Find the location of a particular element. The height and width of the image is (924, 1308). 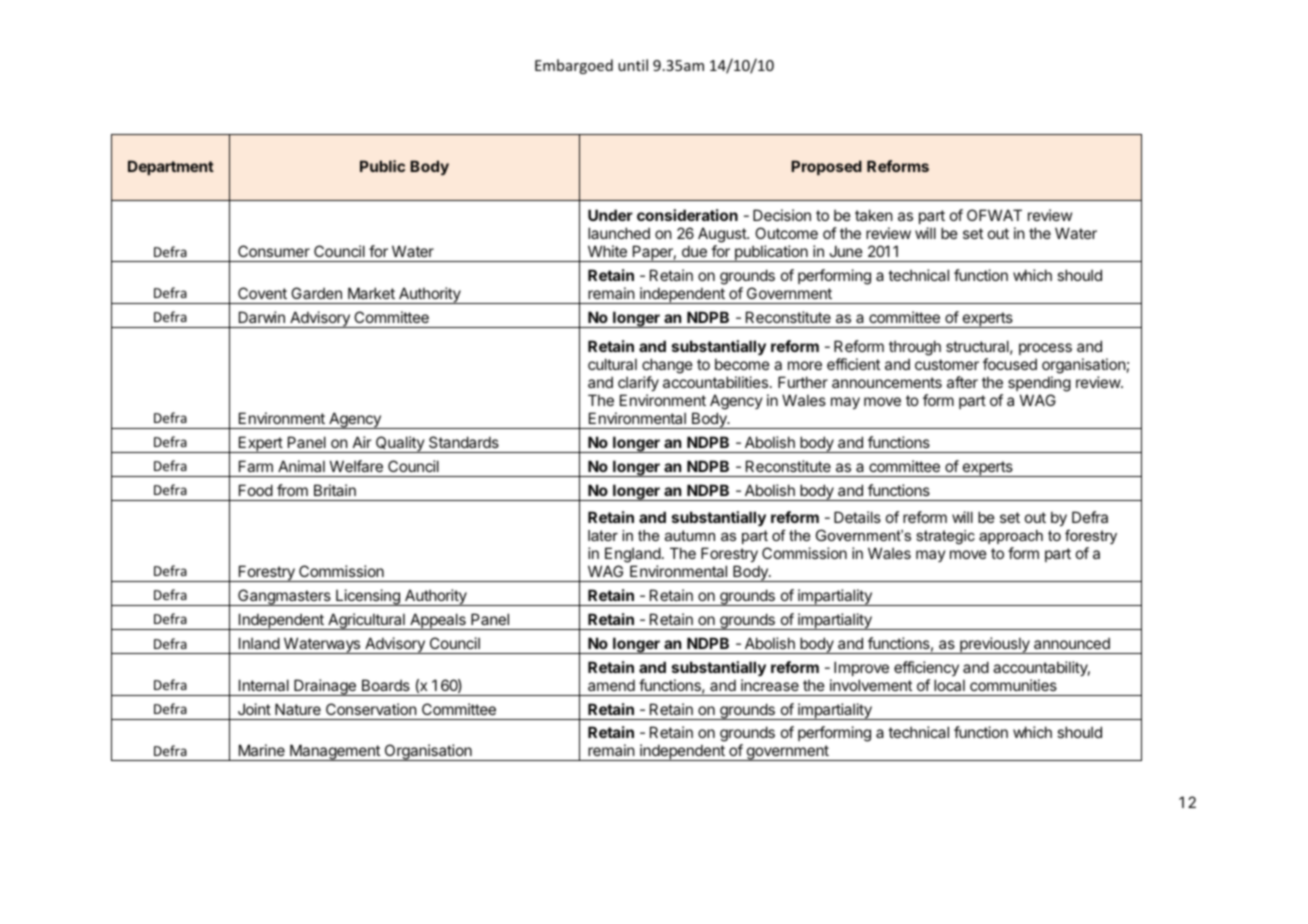

Air is located at coordinates (362, 442).
